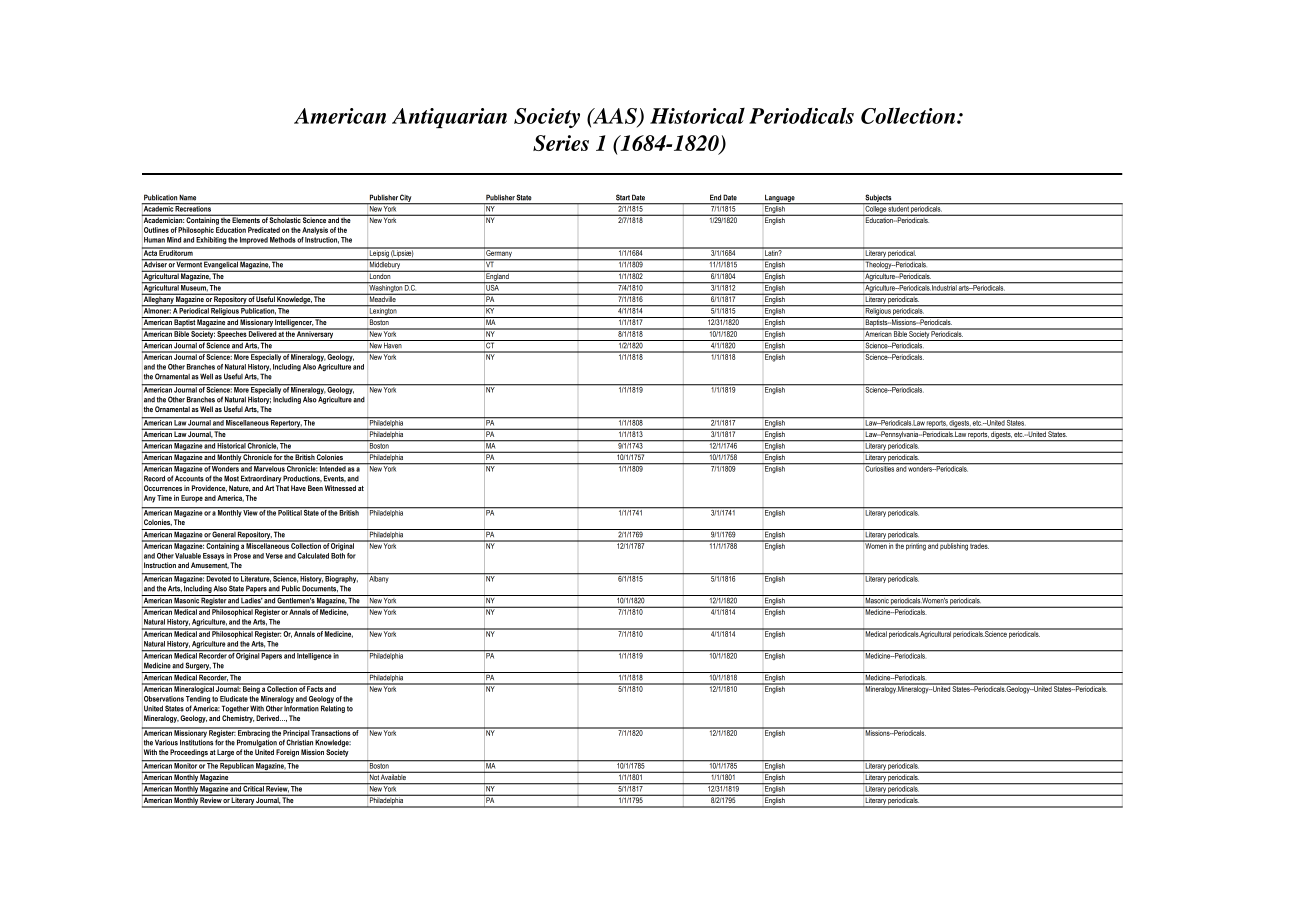  What do you see at coordinates (449, 118) in the screenshot?
I see `Antiquarian` at bounding box center [449, 118].
